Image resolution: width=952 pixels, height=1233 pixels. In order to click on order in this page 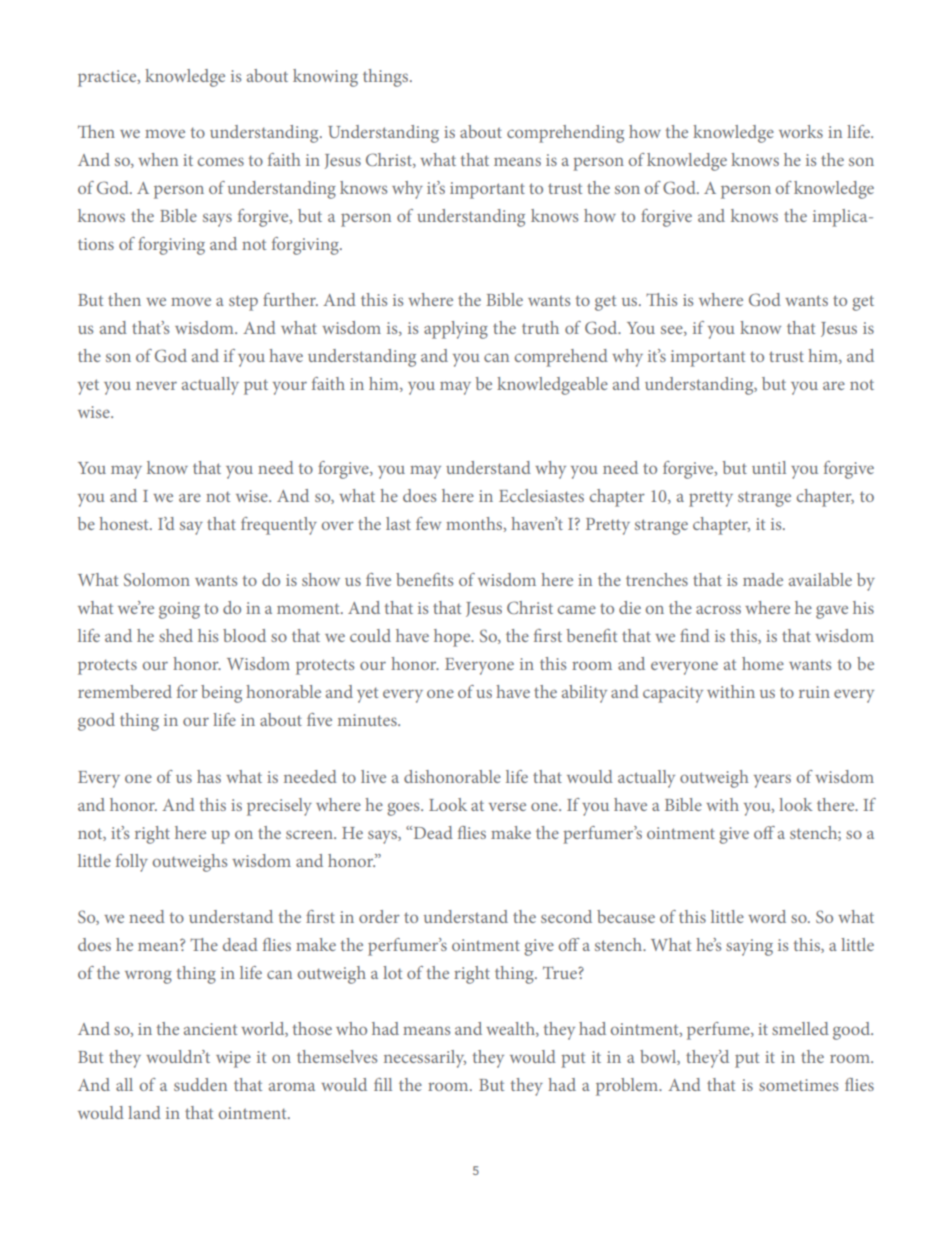, I will do `click(379, 916)`.
